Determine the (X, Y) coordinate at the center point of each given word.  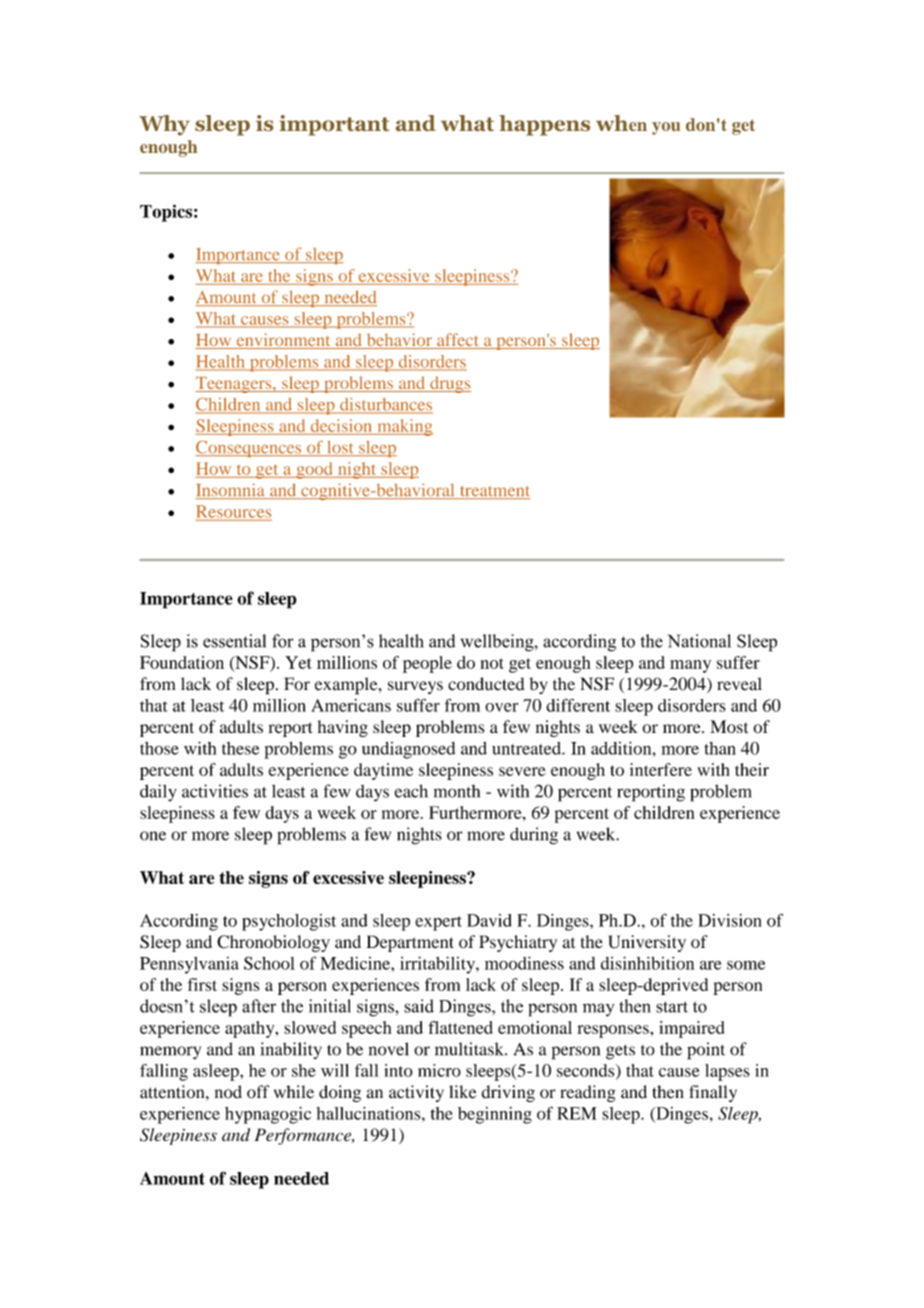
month (457, 791)
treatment (494, 492)
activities (215, 791)
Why (164, 125)
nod (228, 1092)
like (462, 1092)
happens (544, 125)
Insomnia (231, 491)
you (666, 128)
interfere (661, 769)
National (699, 641)
